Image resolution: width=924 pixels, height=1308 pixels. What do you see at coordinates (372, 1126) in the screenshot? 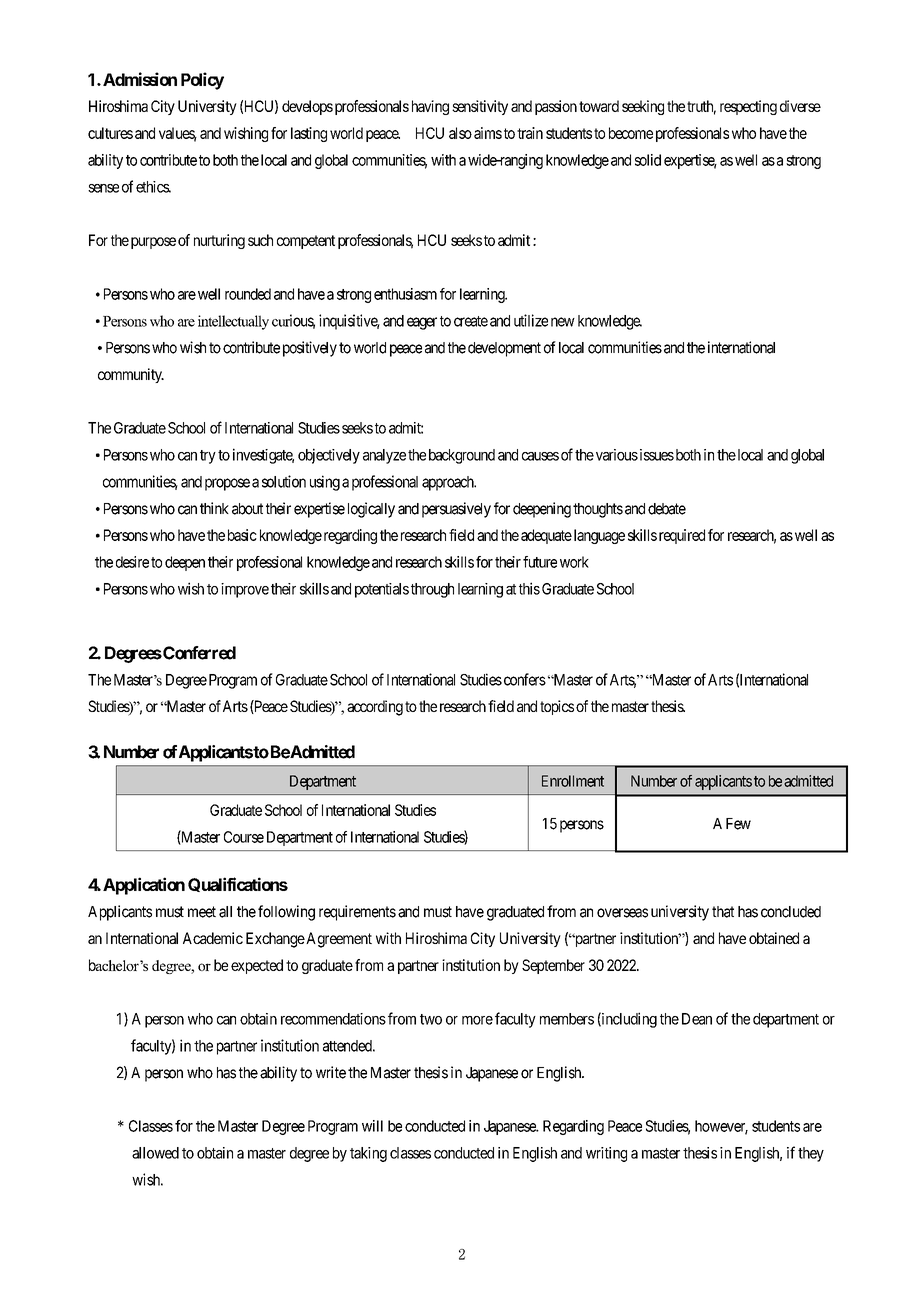
I see `will` at bounding box center [372, 1126].
